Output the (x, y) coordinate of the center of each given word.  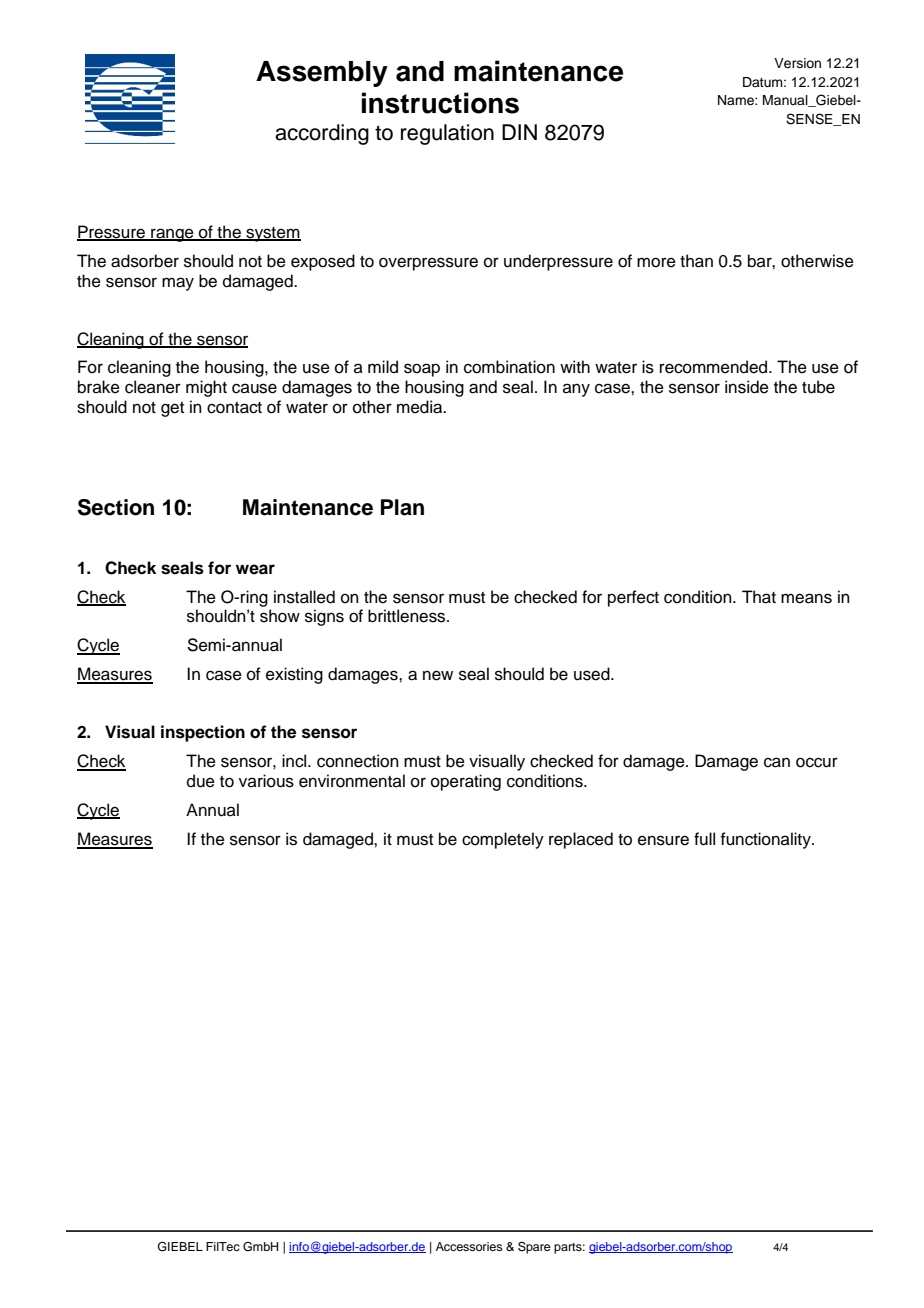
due (201, 781)
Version (797, 63)
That (759, 597)
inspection (203, 733)
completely (503, 840)
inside (747, 387)
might (206, 388)
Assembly (322, 74)
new (438, 675)
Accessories (469, 1246)
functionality (766, 840)
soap (422, 370)
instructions (440, 103)
